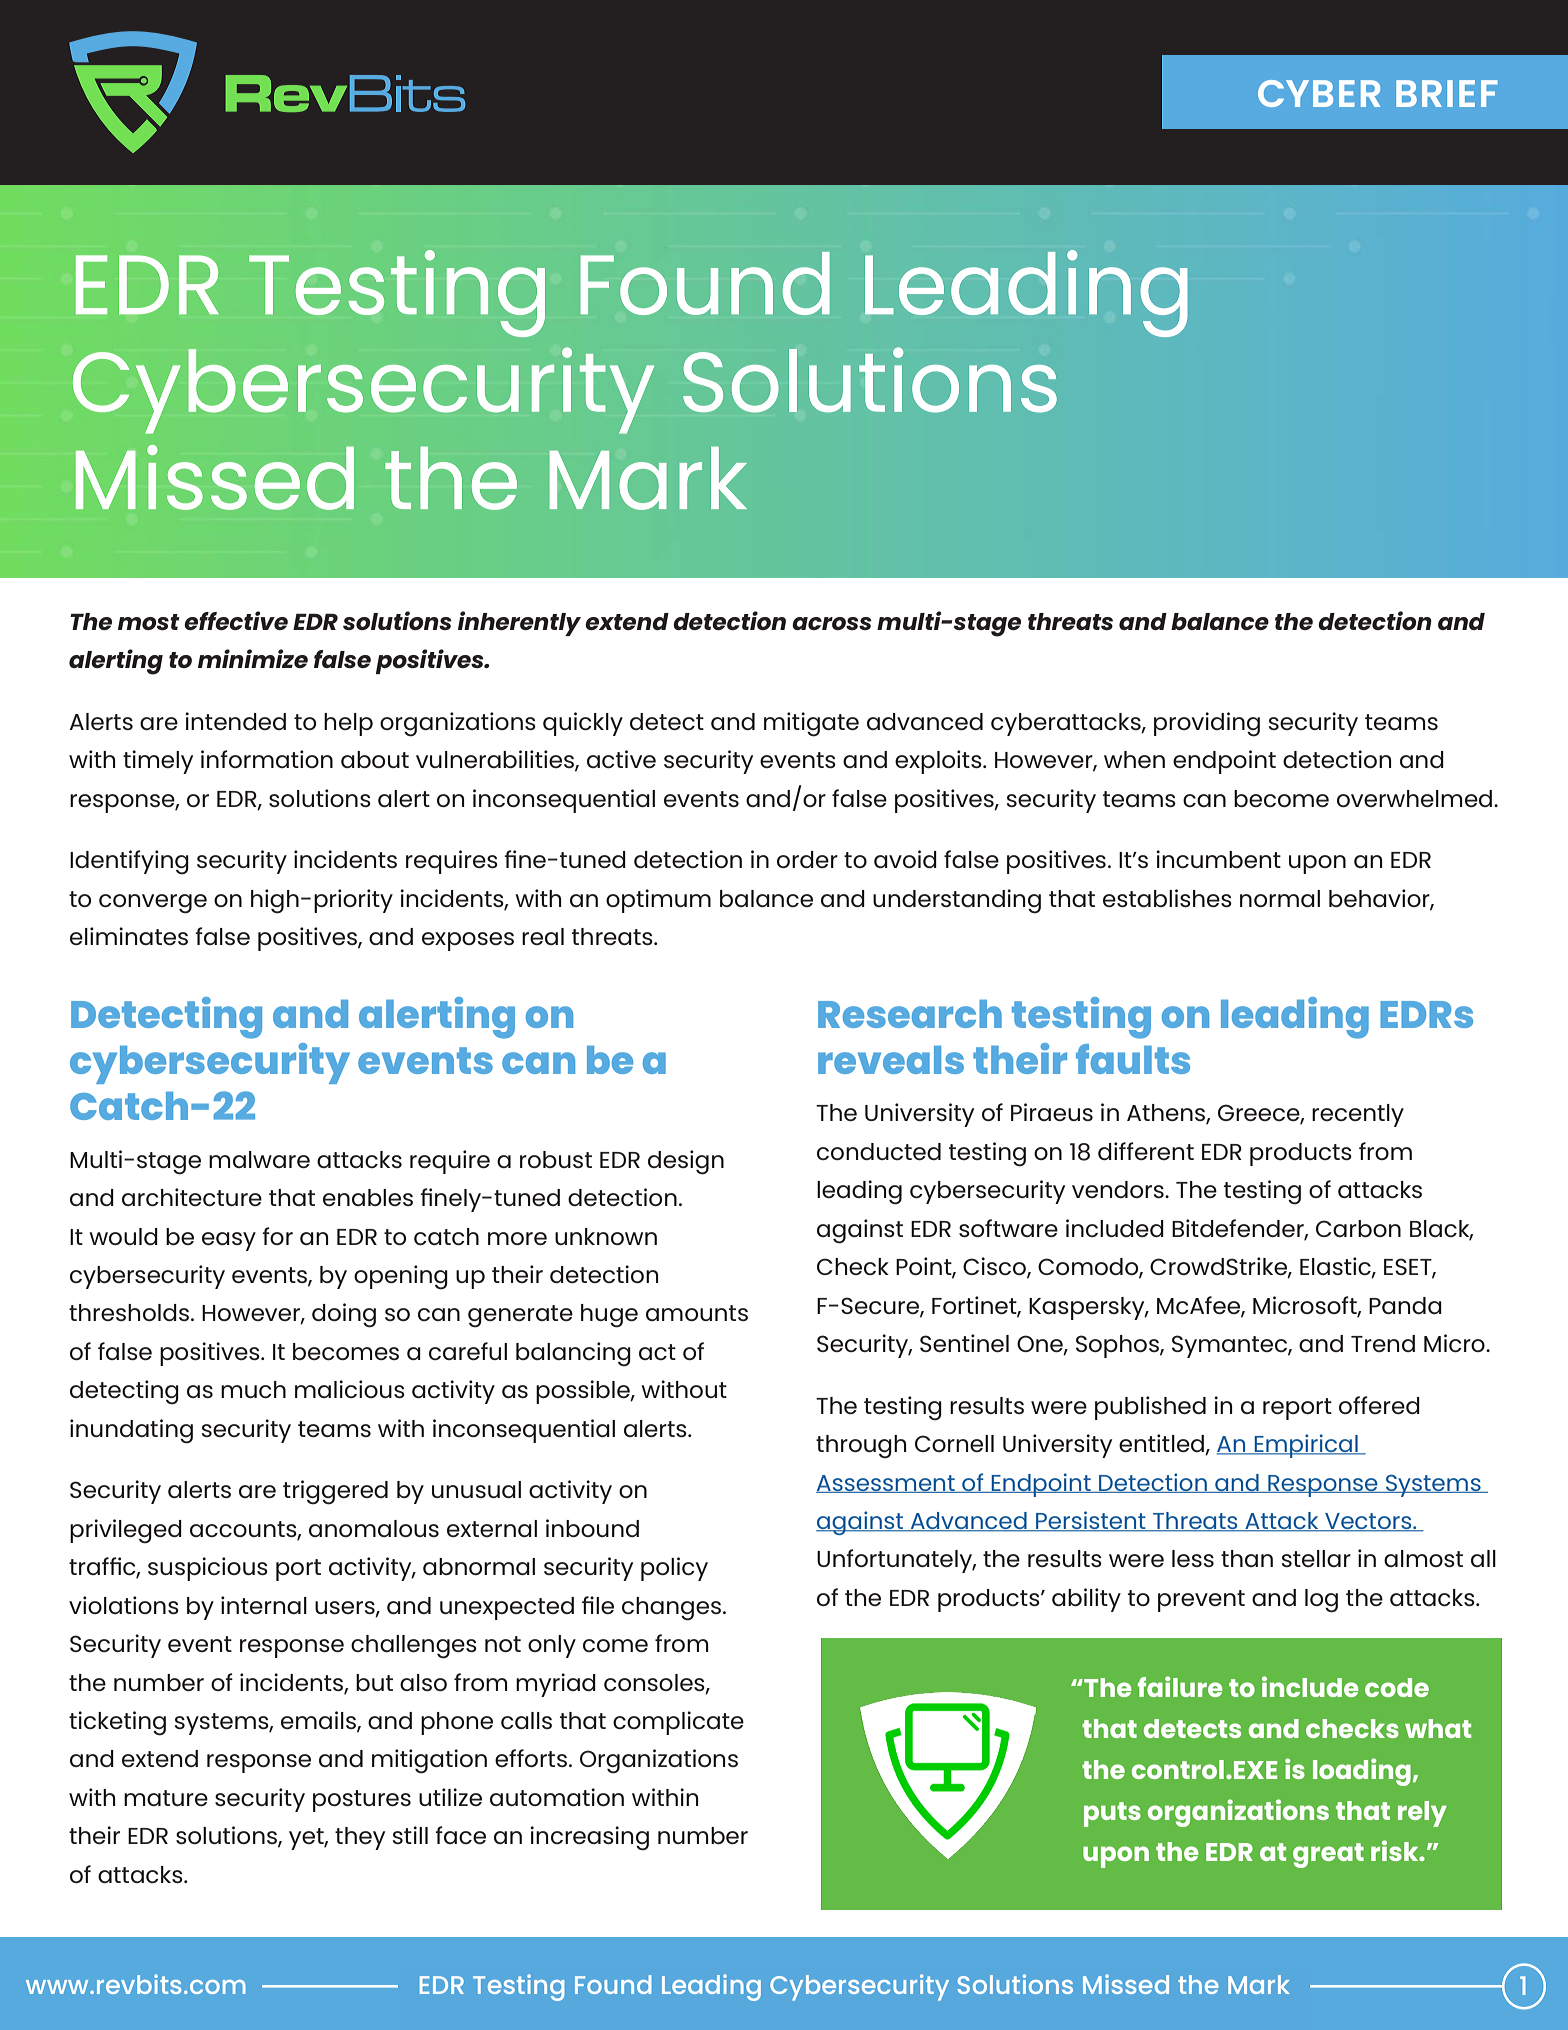 Image resolution: width=1568 pixels, height=2030 pixels. What do you see at coordinates (229, 1241) in the screenshot?
I see `easy` at bounding box center [229, 1241].
